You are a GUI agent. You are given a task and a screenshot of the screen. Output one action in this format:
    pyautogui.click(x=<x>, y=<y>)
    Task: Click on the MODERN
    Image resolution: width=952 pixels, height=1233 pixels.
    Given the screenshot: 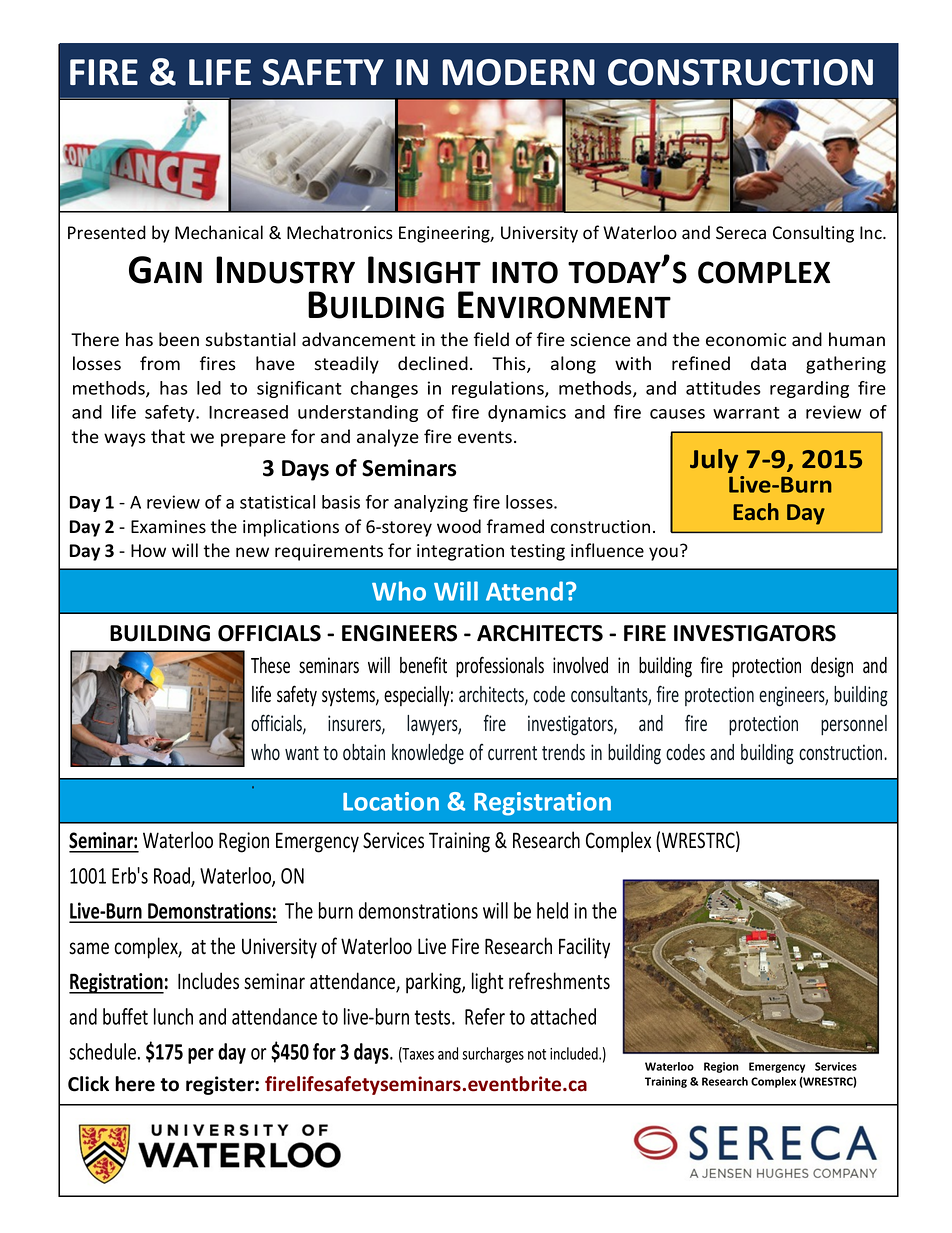 What is the action you would take?
    pyautogui.click(x=518, y=72)
